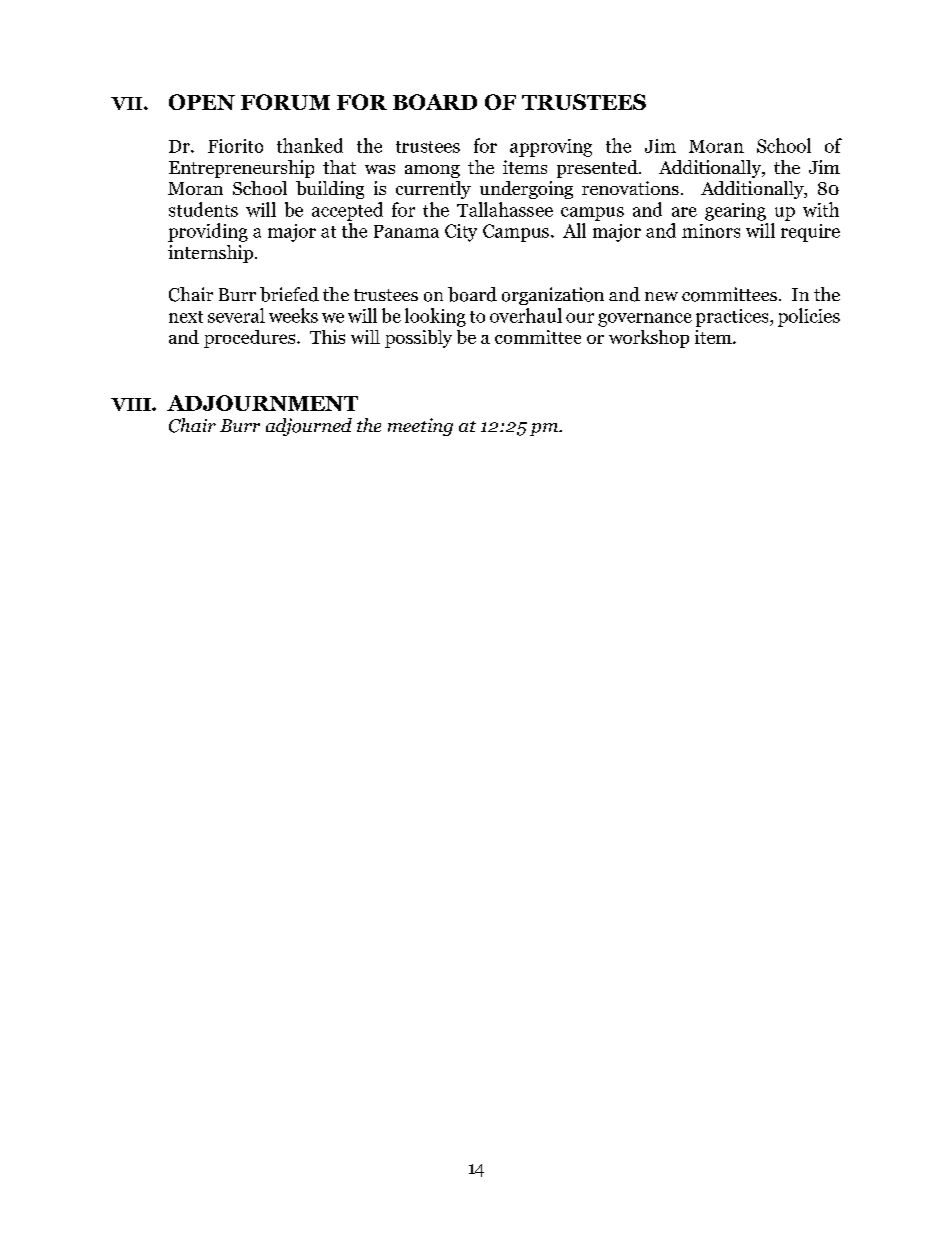 The height and width of the image is (1233, 952). Describe the element at coordinates (262, 403) in the image. I see `ADJOURNMENT` at that location.
